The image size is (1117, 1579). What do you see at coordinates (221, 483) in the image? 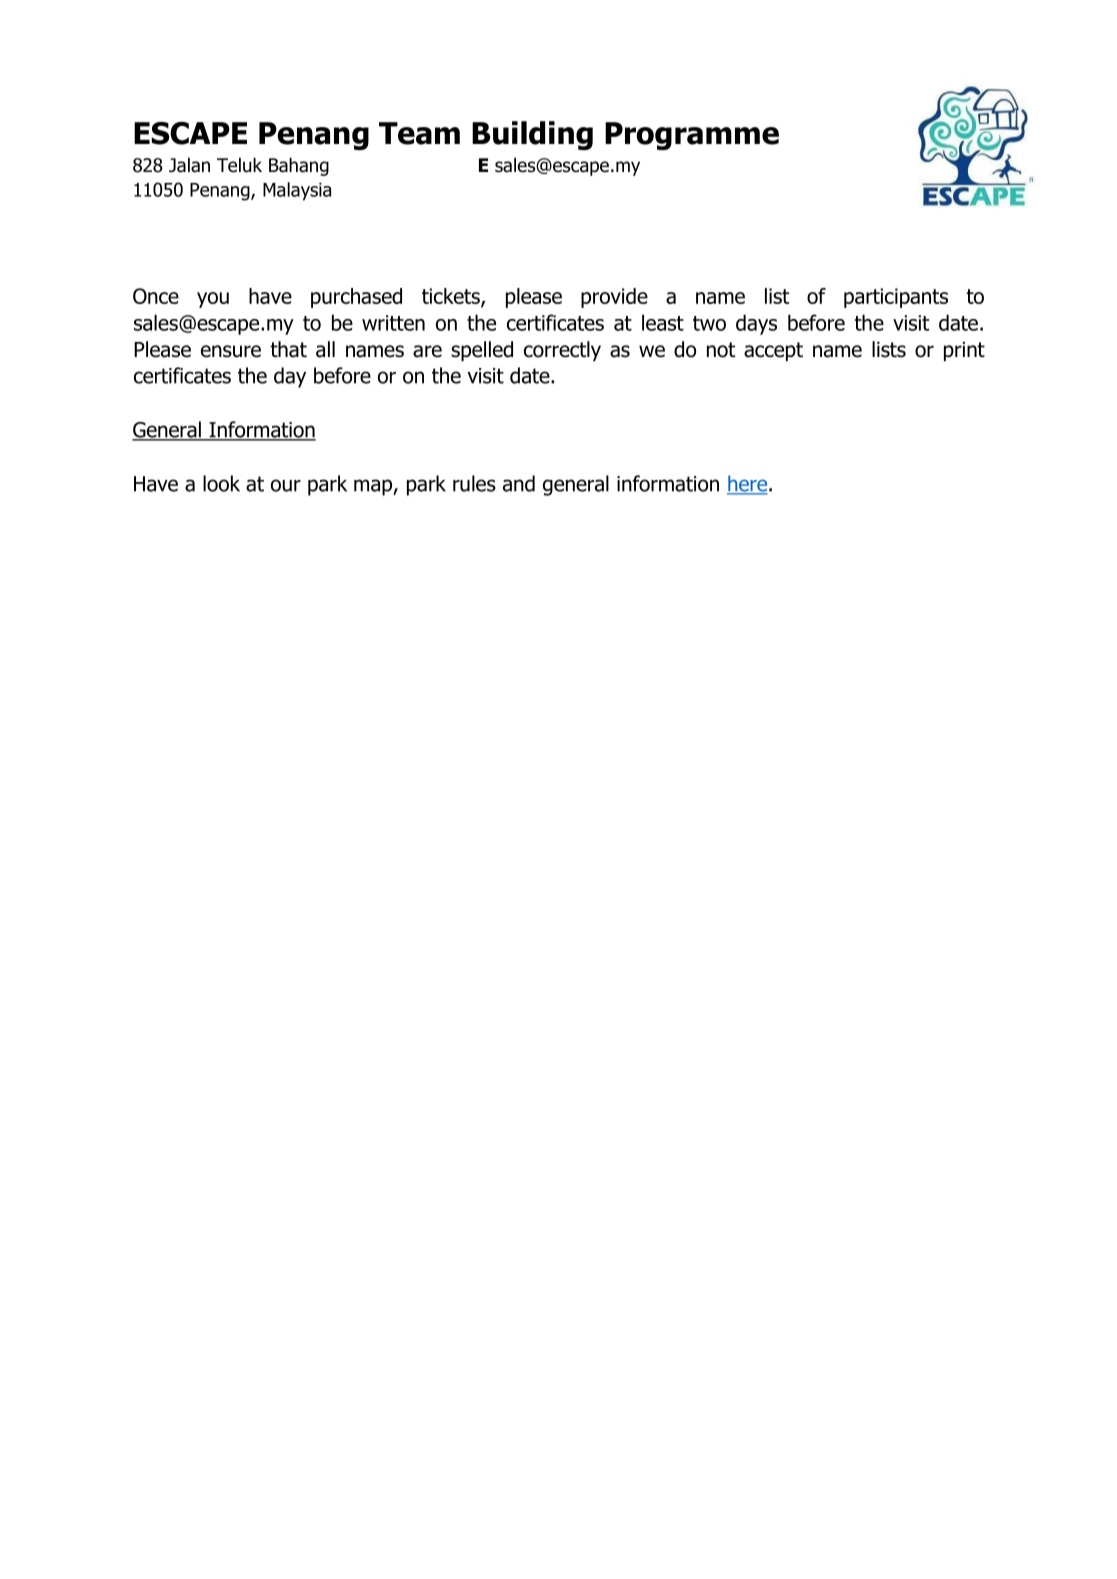
I see `look` at bounding box center [221, 483].
